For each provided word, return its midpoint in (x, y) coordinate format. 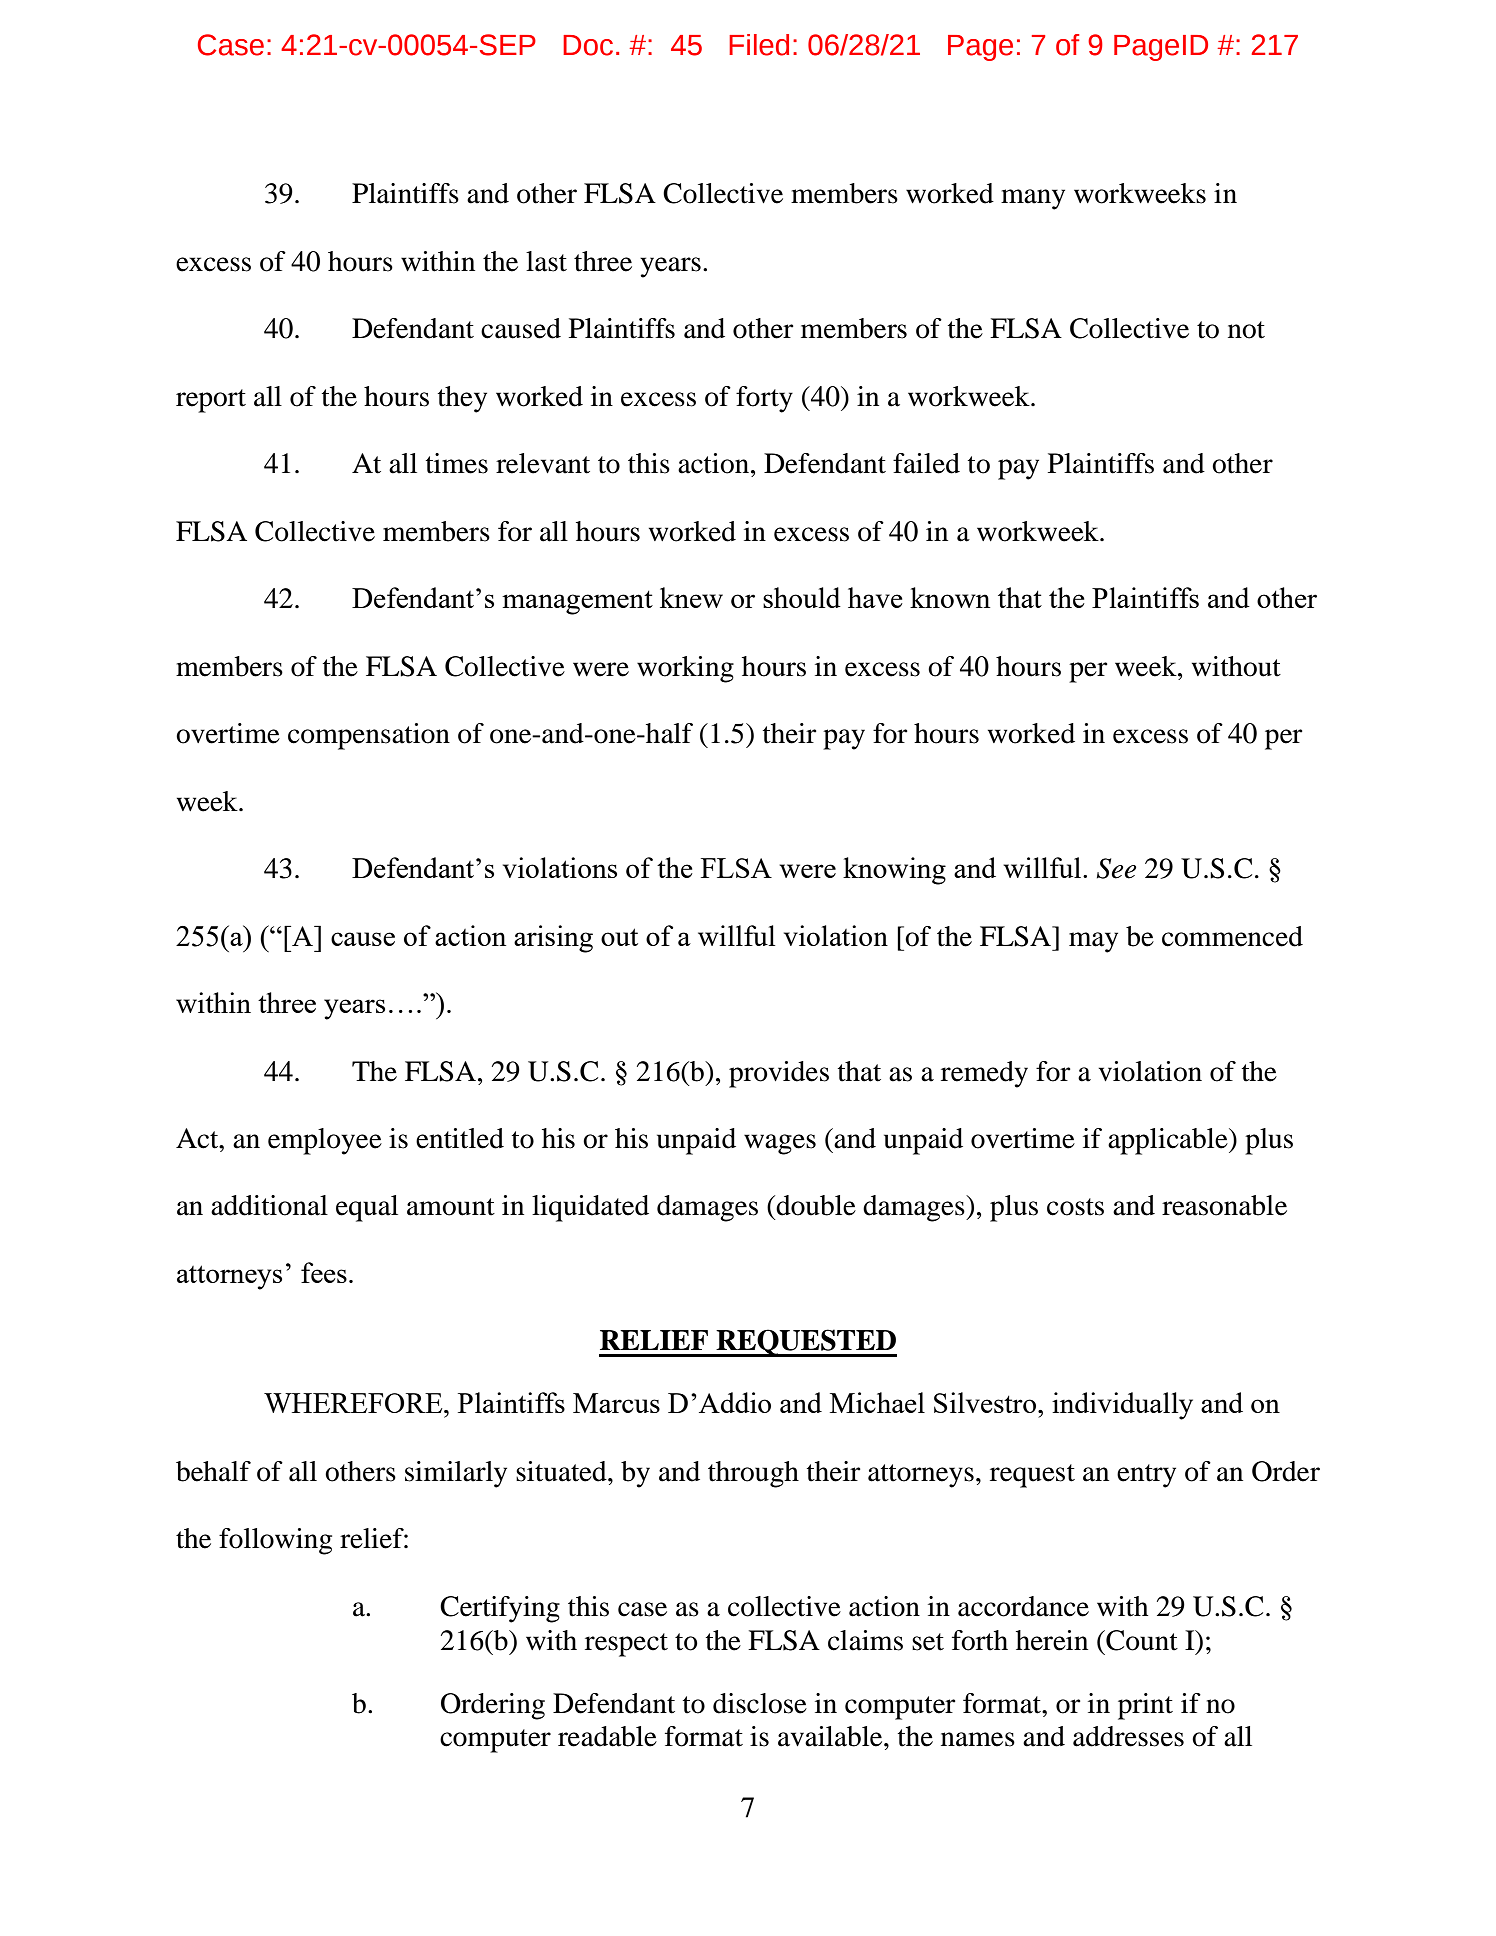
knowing (894, 871)
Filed (759, 45)
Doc (588, 45)
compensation (369, 736)
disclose (760, 1703)
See (1116, 868)
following (275, 1541)
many (1033, 199)
